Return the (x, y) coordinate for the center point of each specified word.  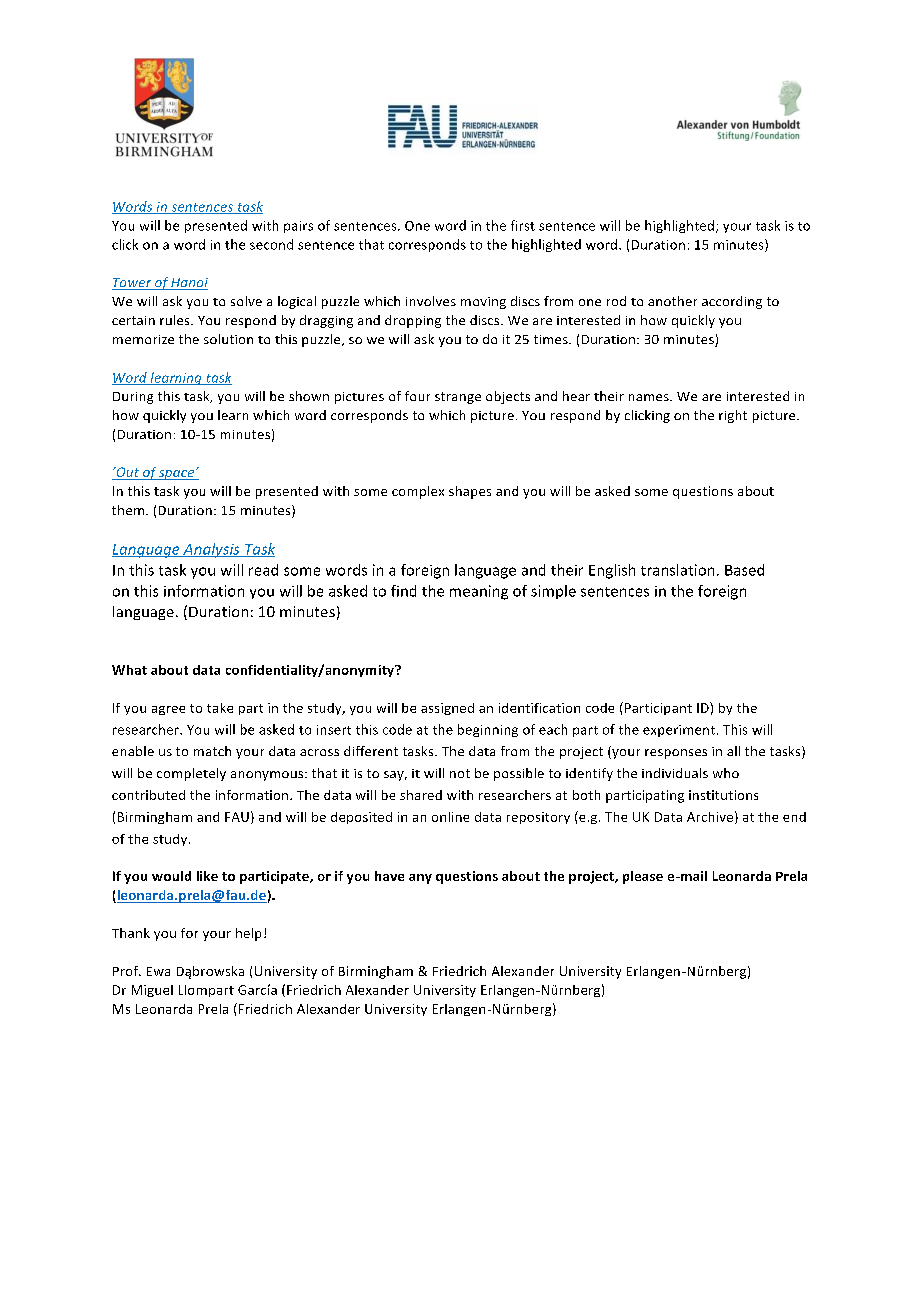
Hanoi (188, 284)
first (523, 225)
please (643, 877)
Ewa (158, 971)
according (732, 302)
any (420, 879)
